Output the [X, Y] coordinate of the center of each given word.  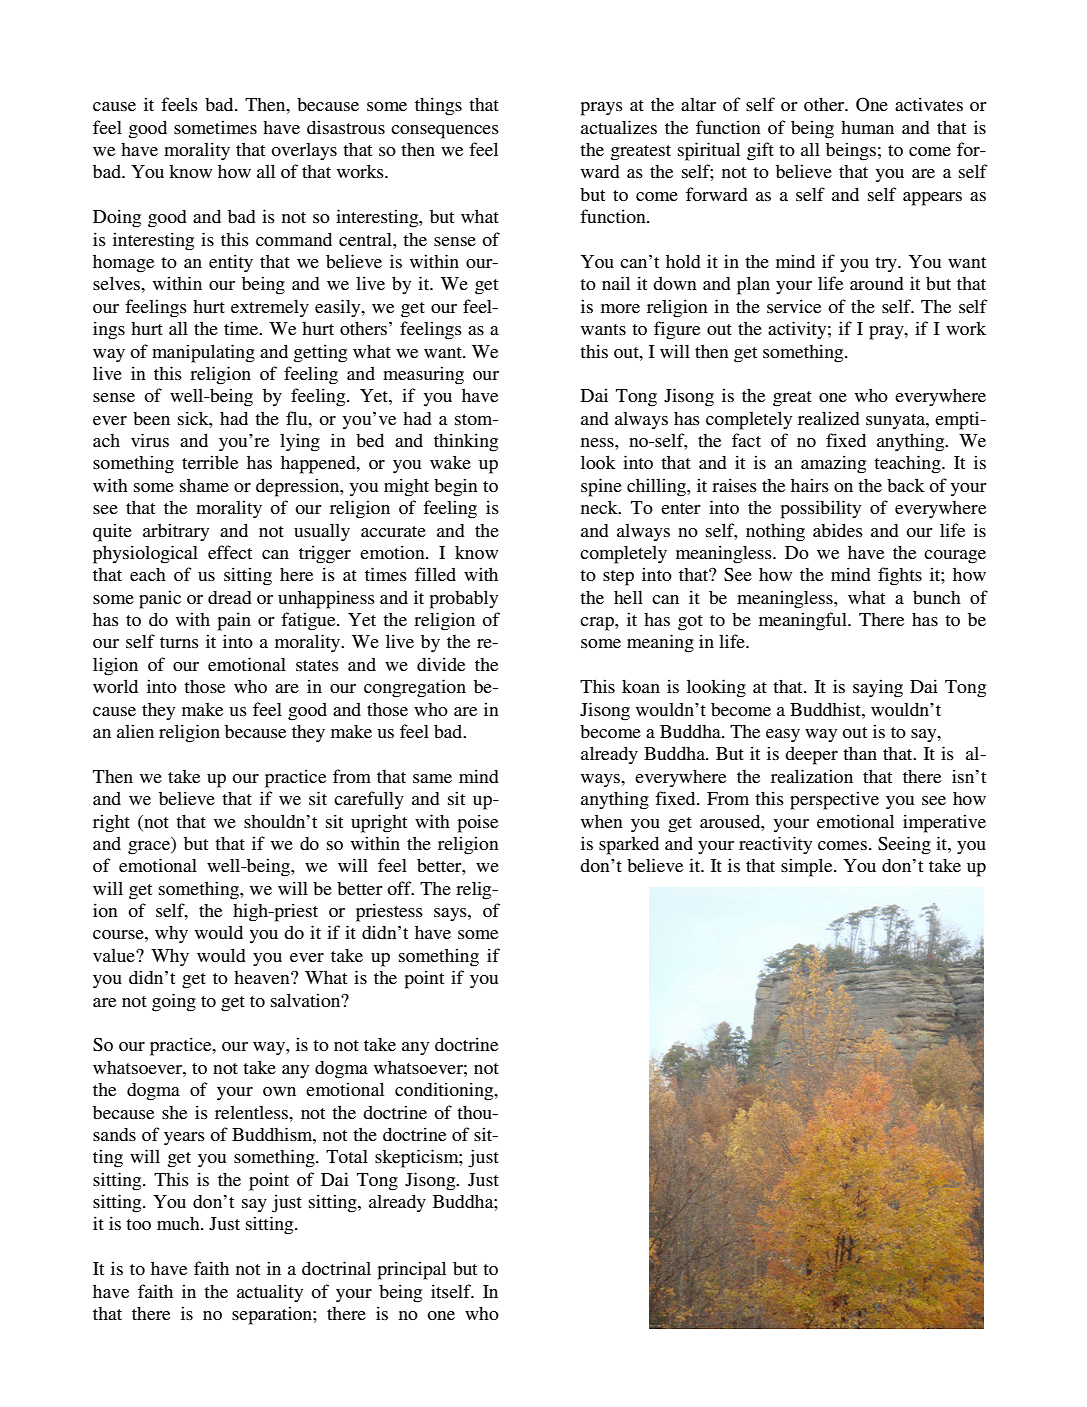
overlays [304, 151]
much [179, 1223]
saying [878, 688]
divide [441, 664]
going [174, 1002]
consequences [445, 132]
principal [412, 1270]
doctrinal [336, 1268]
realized [829, 418]
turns [179, 642]
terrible [210, 462]
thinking [466, 442]
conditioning [445, 1091]
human [867, 127]
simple [808, 867]
